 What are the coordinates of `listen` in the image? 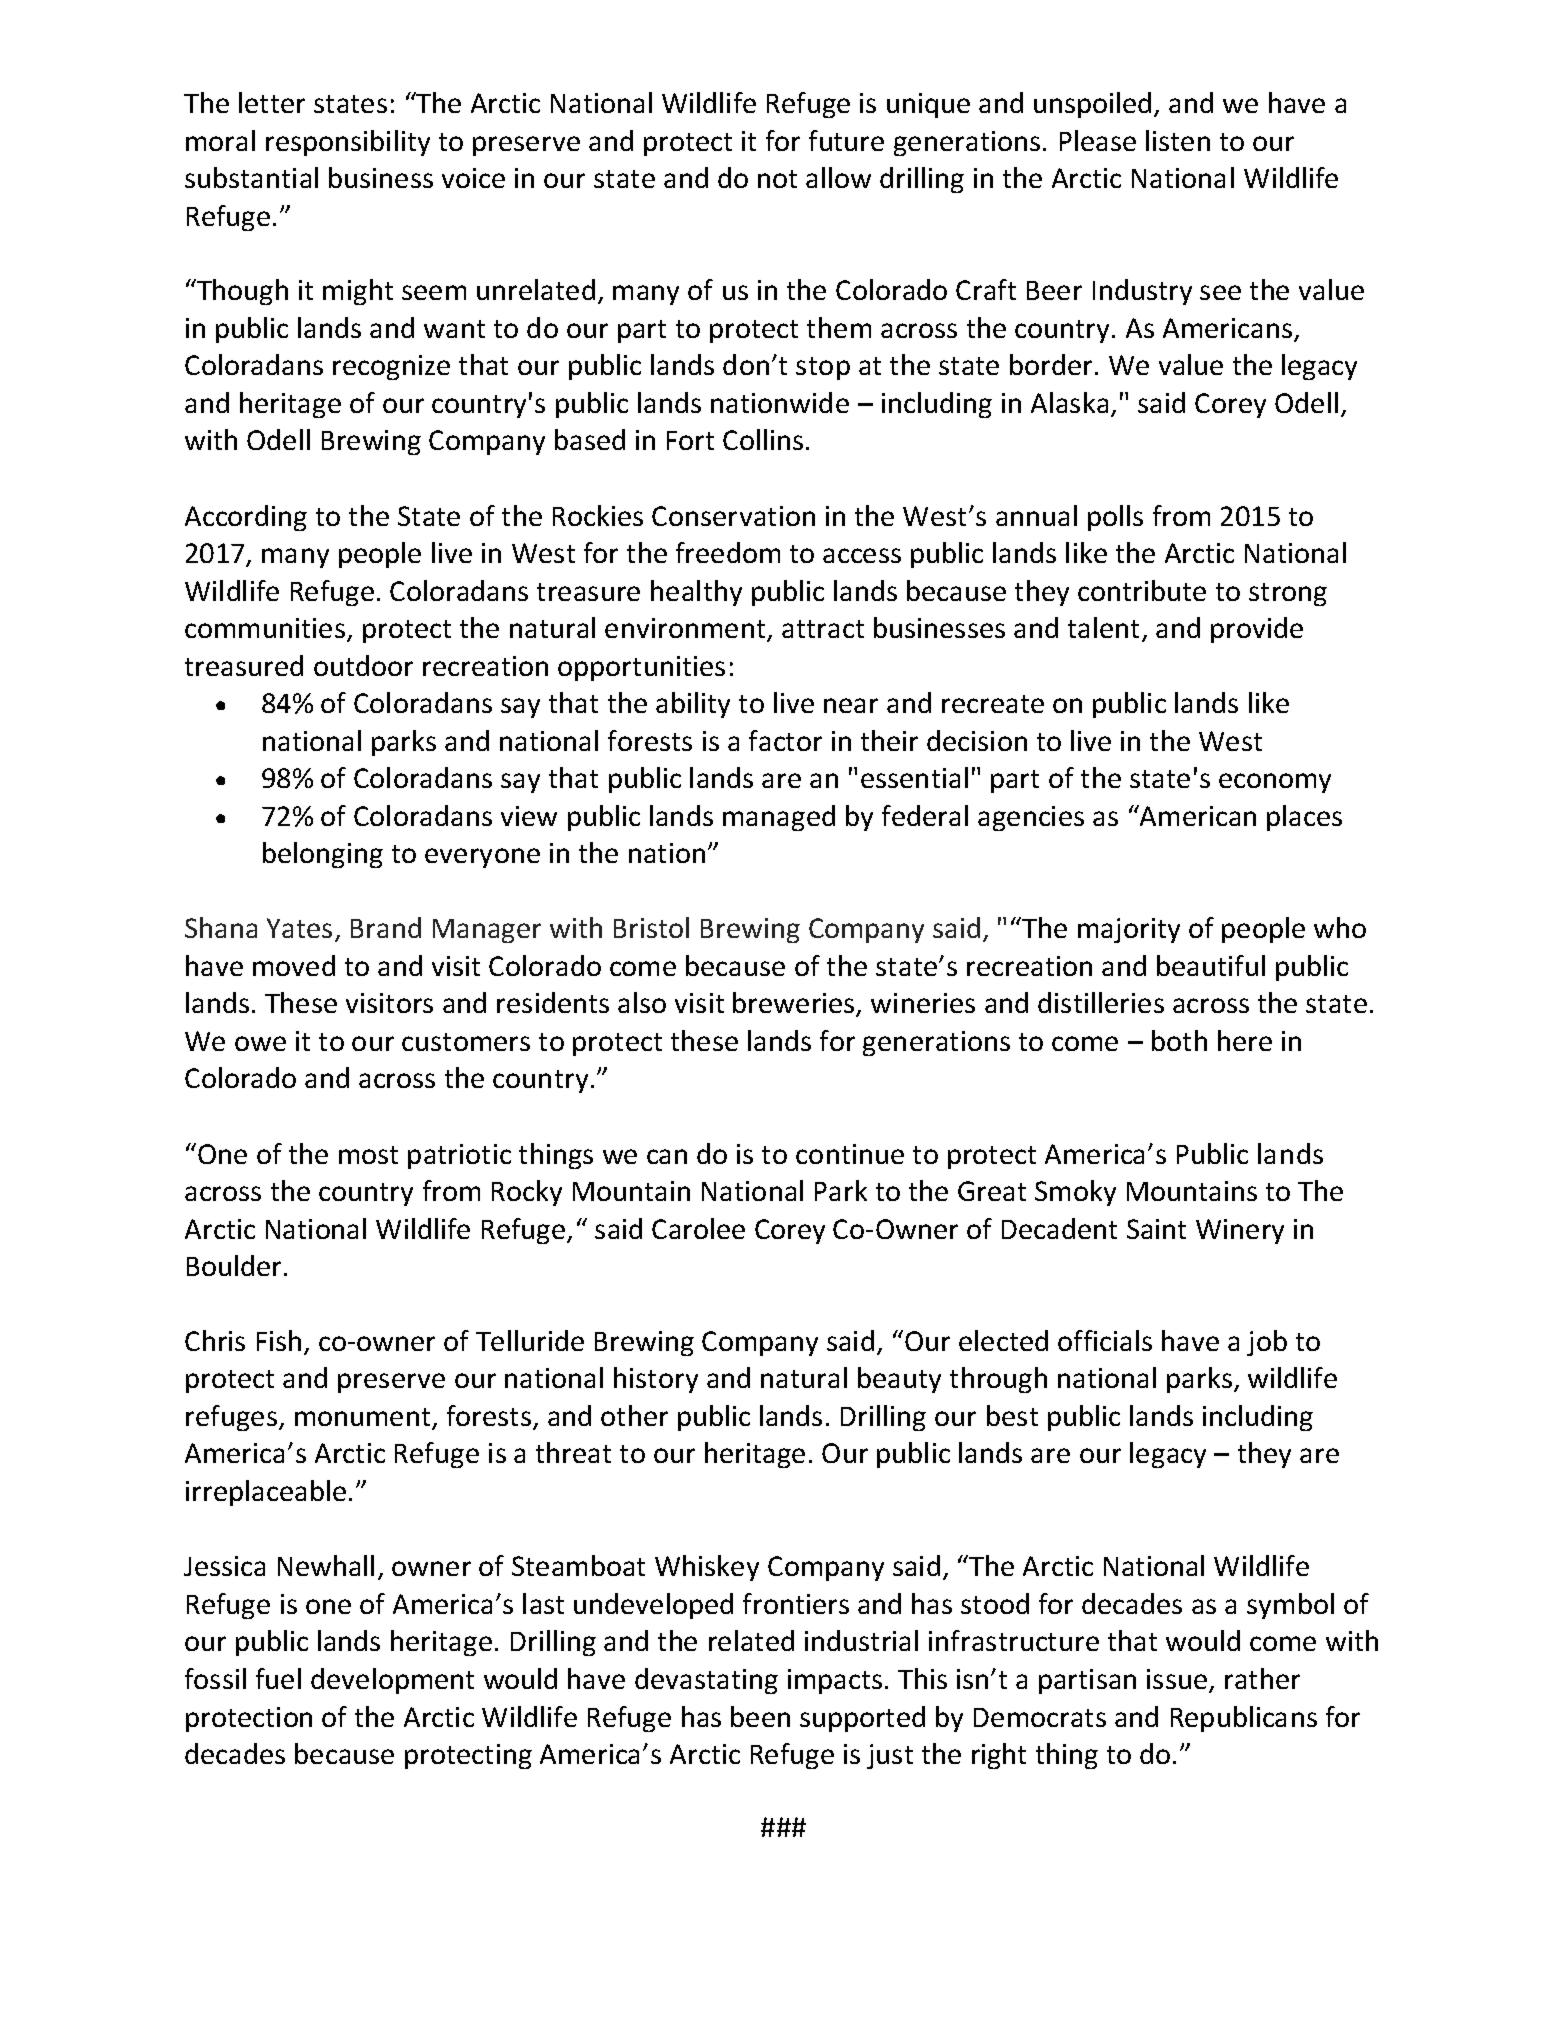 It's located at (1178, 140).
